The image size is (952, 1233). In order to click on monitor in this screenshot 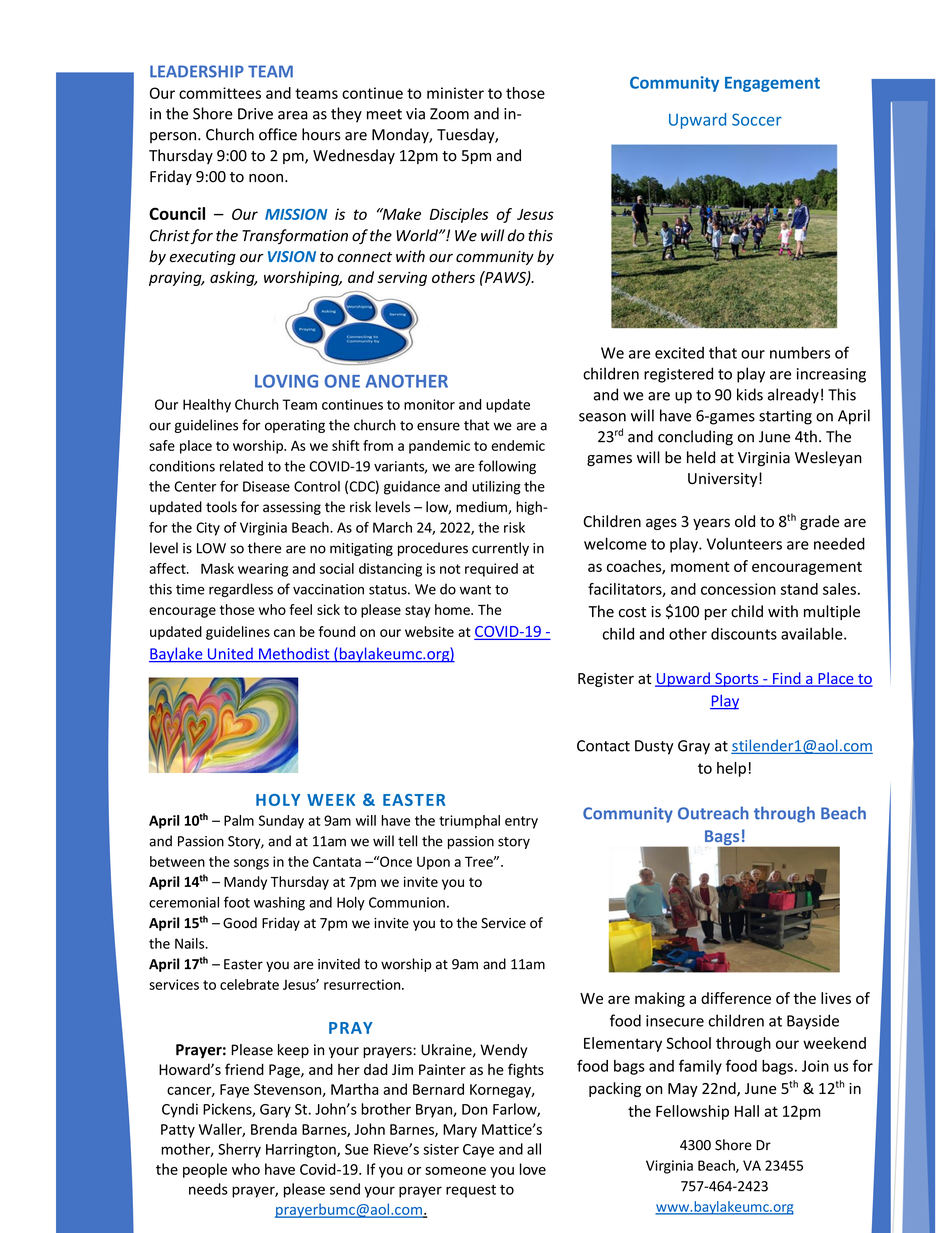, I will do `click(429, 404)`.
